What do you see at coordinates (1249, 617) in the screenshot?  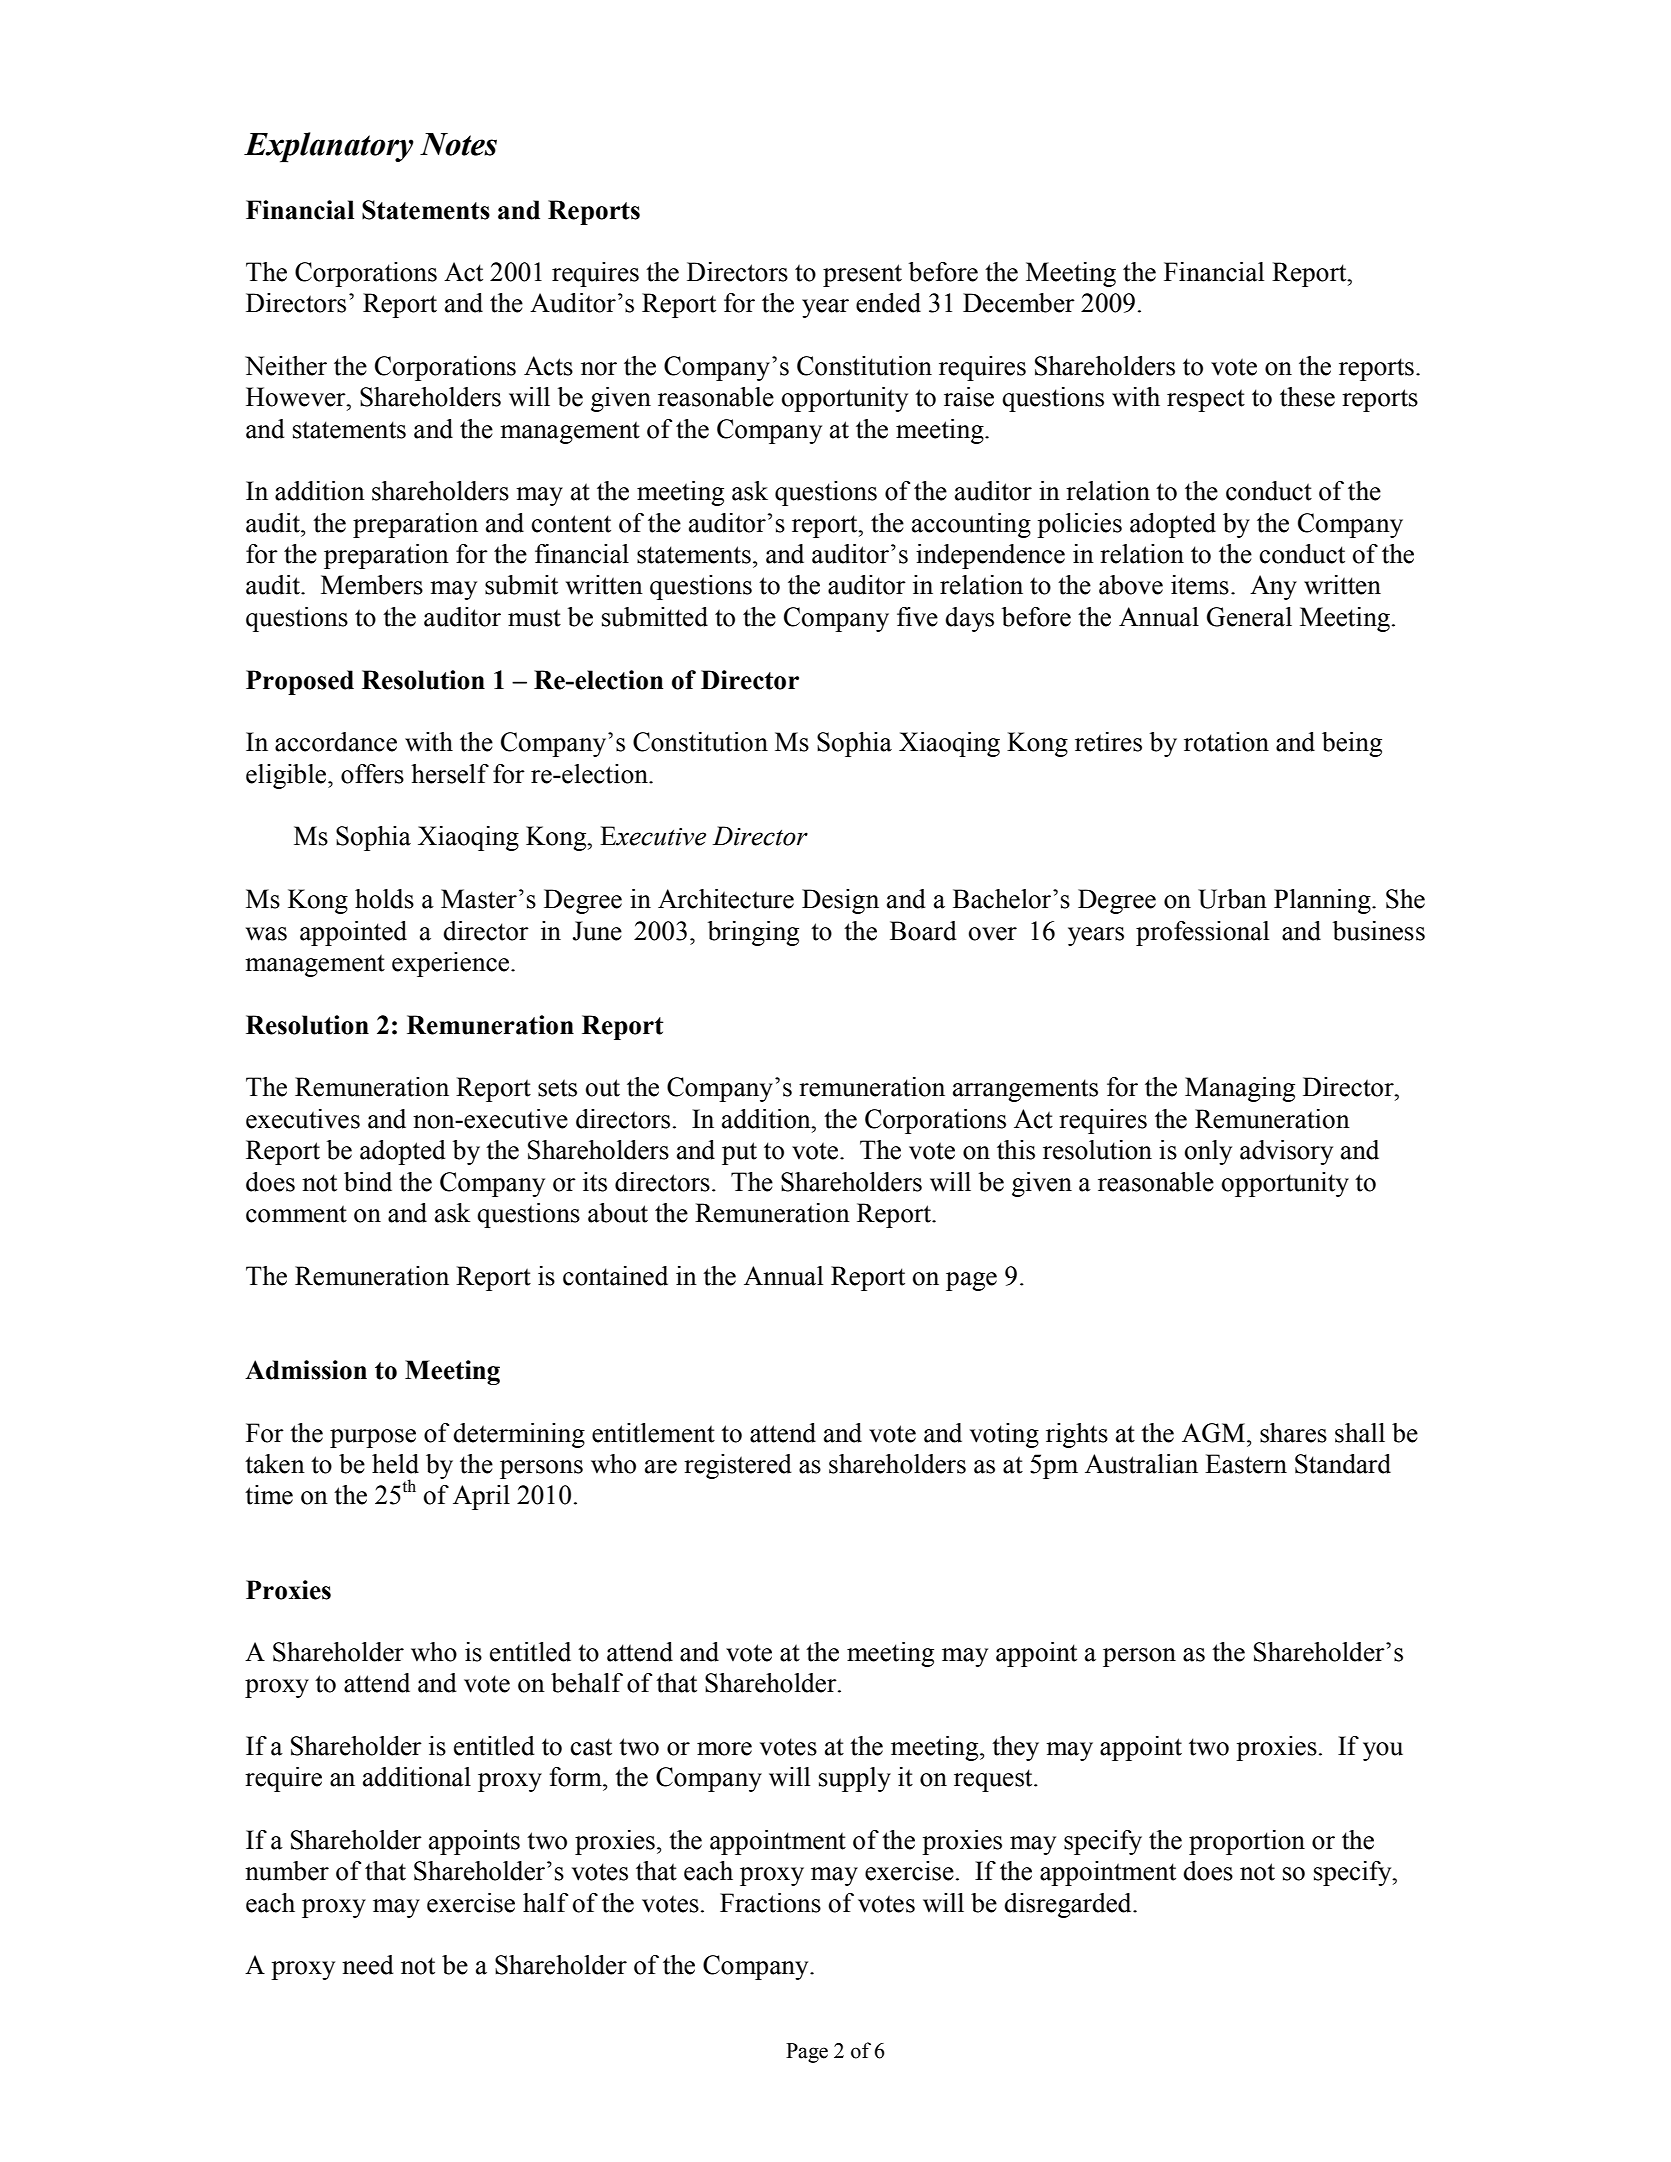 I see `General` at bounding box center [1249, 617].
